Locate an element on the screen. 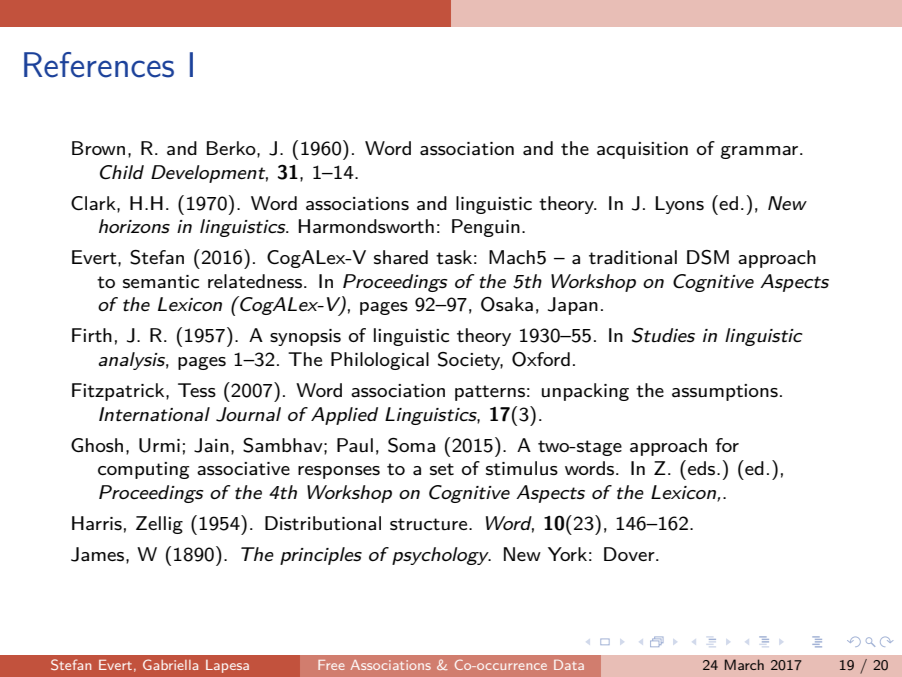 This screenshot has height=677, width=902. Tess is located at coordinates (197, 390).
